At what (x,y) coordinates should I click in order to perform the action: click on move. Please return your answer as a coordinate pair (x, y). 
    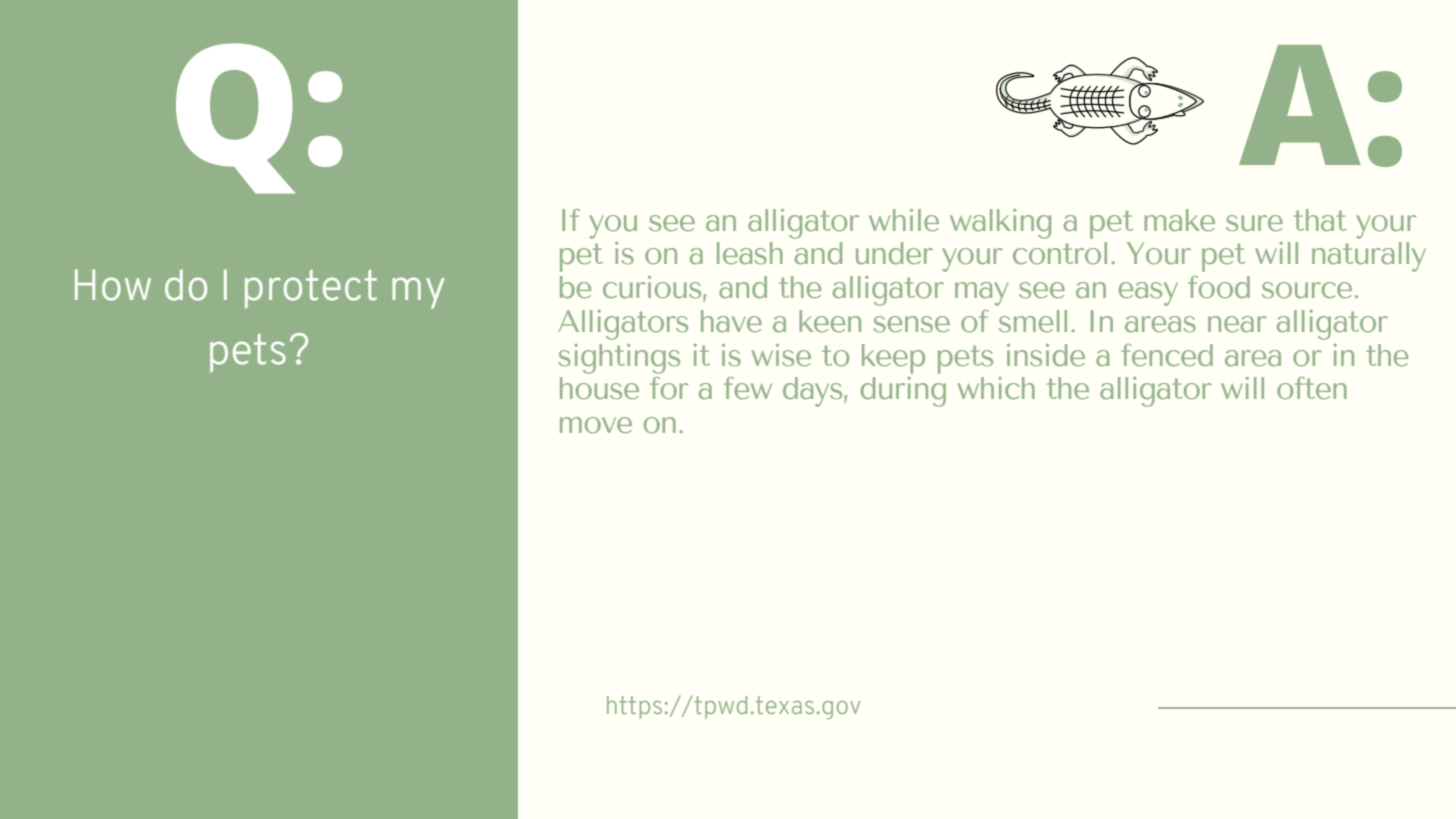
    Looking at the image, I should click on (596, 425).
